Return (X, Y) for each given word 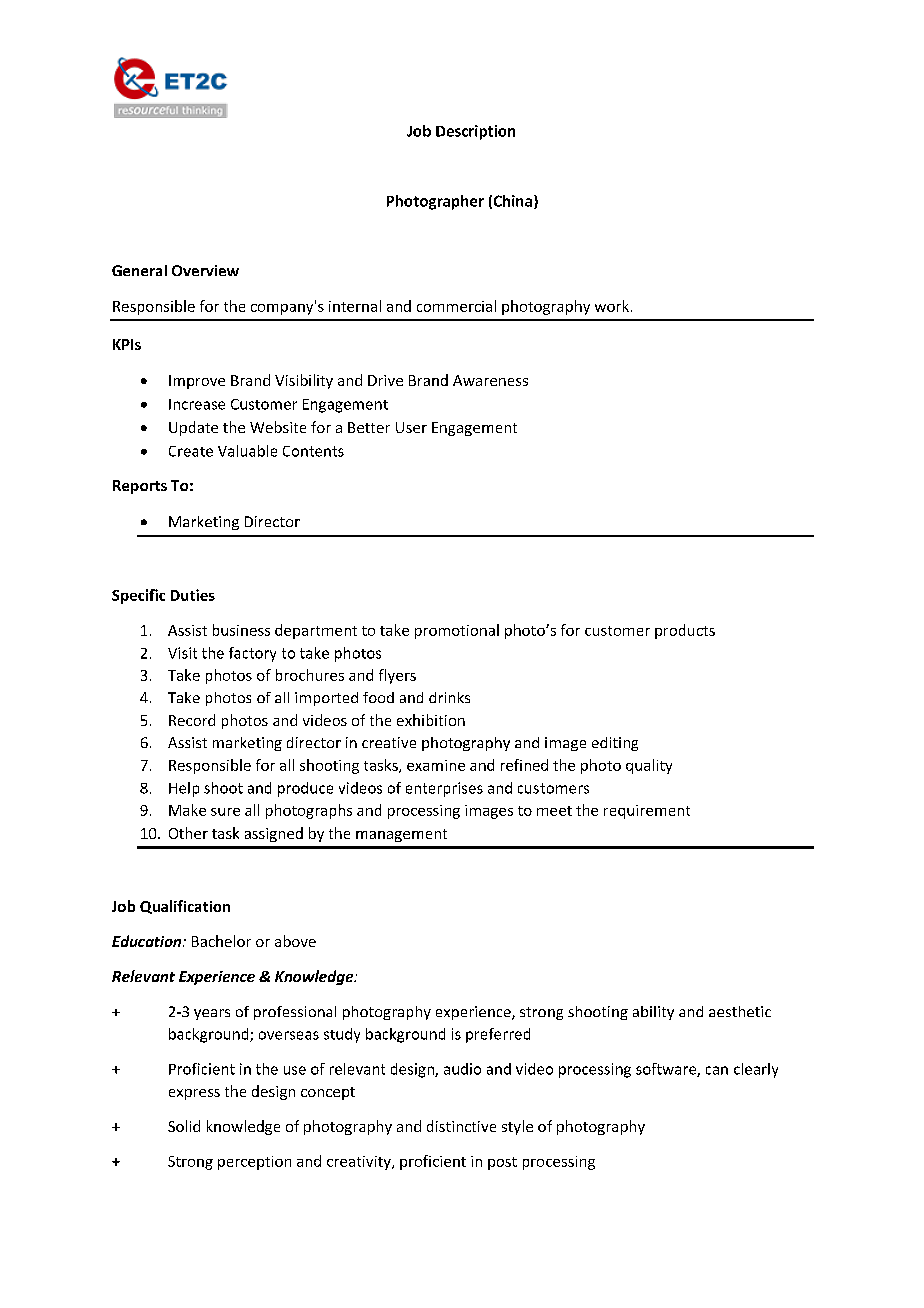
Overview (205, 270)
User (411, 427)
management (401, 835)
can (717, 1070)
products (685, 631)
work (612, 306)
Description (475, 132)
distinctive (461, 1126)
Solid (184, 1126)
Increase (197, 404)
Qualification (185, 907)
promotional (457, 631)
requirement (647, 812)
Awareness (490, 380)
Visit (182, 653)
